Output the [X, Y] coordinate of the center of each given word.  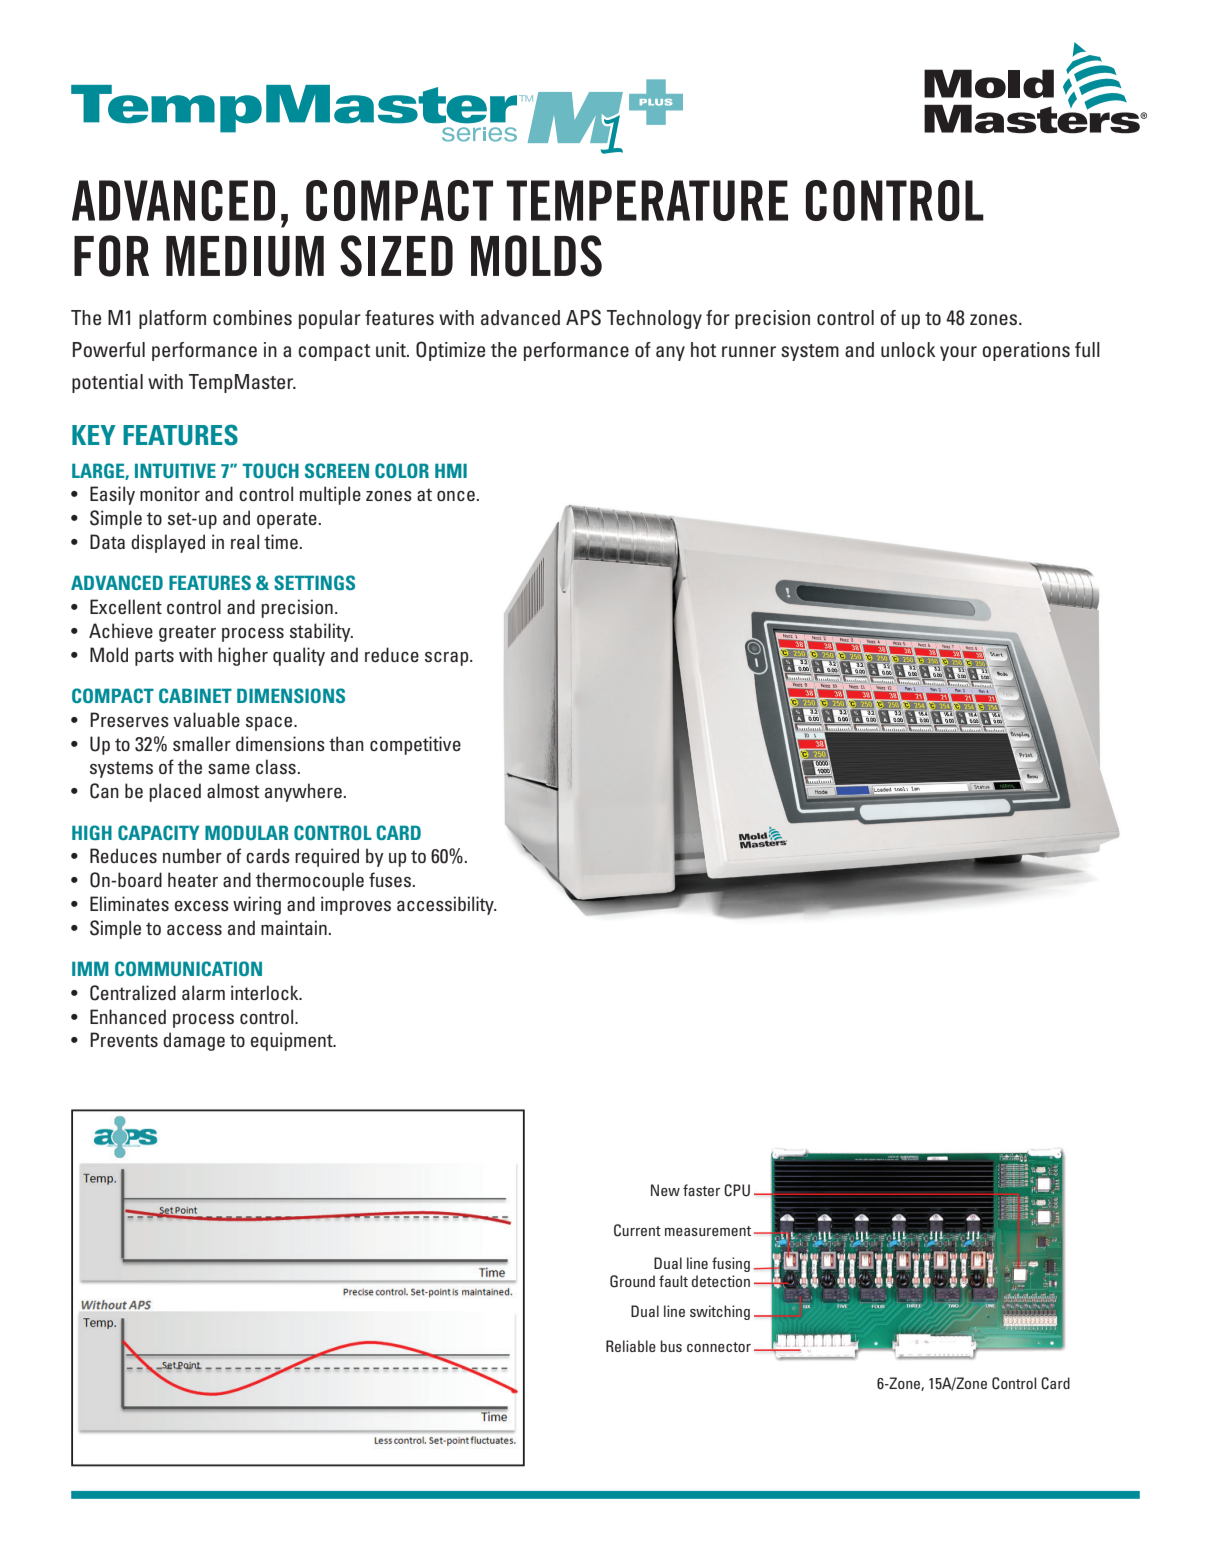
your [958, 353]
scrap [448, 659]
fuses [390, 879]
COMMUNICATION [188, 968]
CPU [737, 1190]
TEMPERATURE [647, 200]
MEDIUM [245, 256]
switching [720, 1312]
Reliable [631, 1346]
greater [187, 633]
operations [1026, 351]
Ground [632, 1281]
